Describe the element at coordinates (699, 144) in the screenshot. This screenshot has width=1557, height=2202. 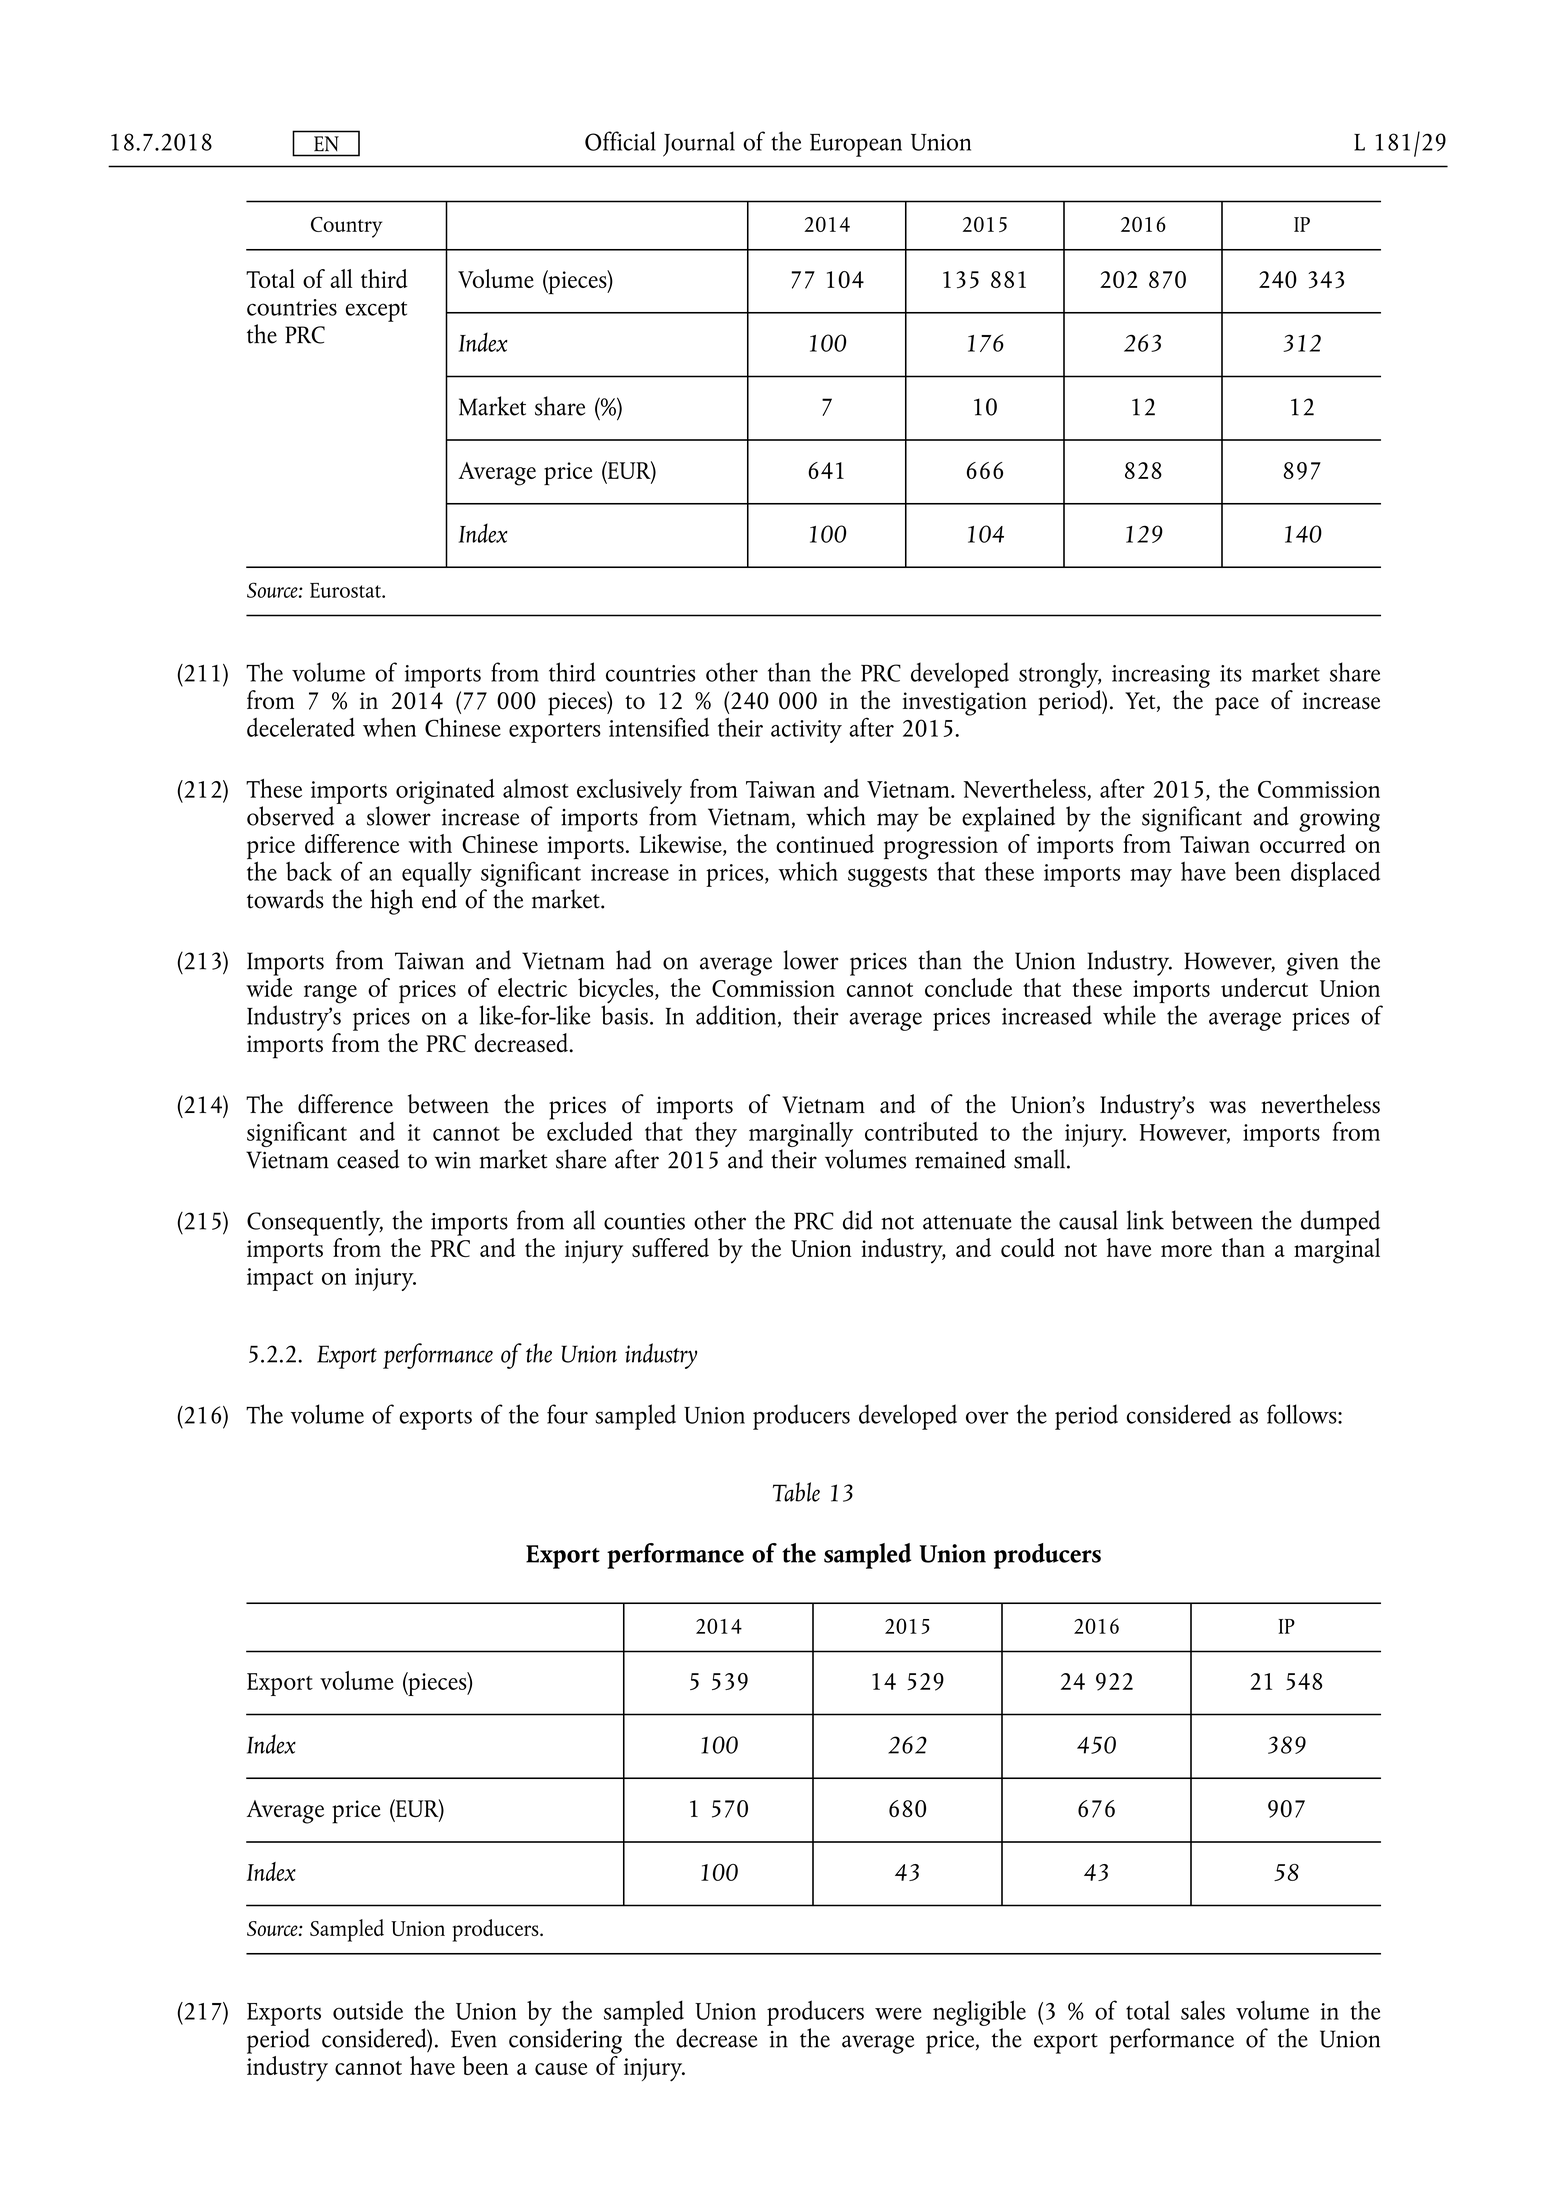
I see `Journal` at that location.
